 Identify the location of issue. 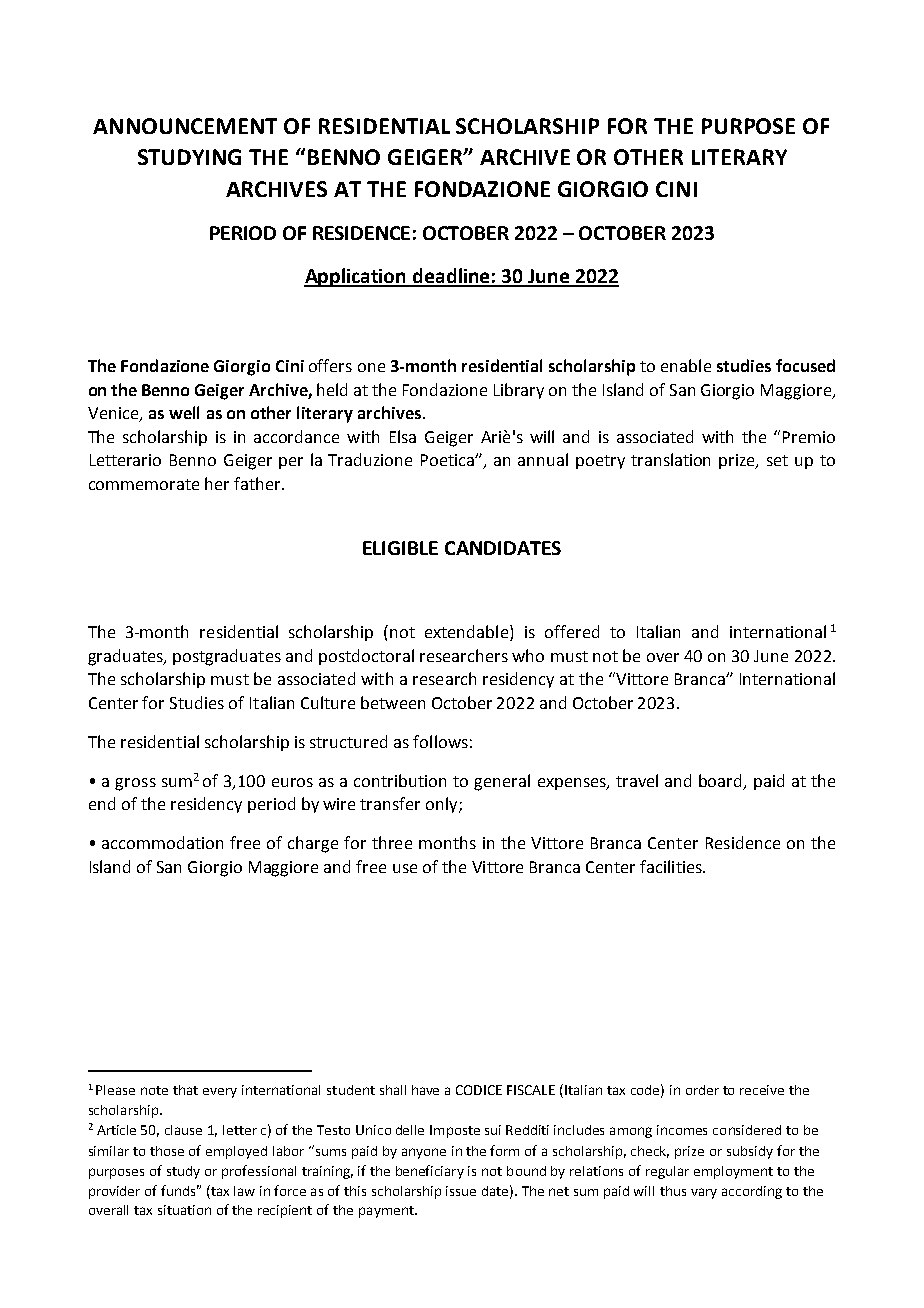
(461, 1191).
